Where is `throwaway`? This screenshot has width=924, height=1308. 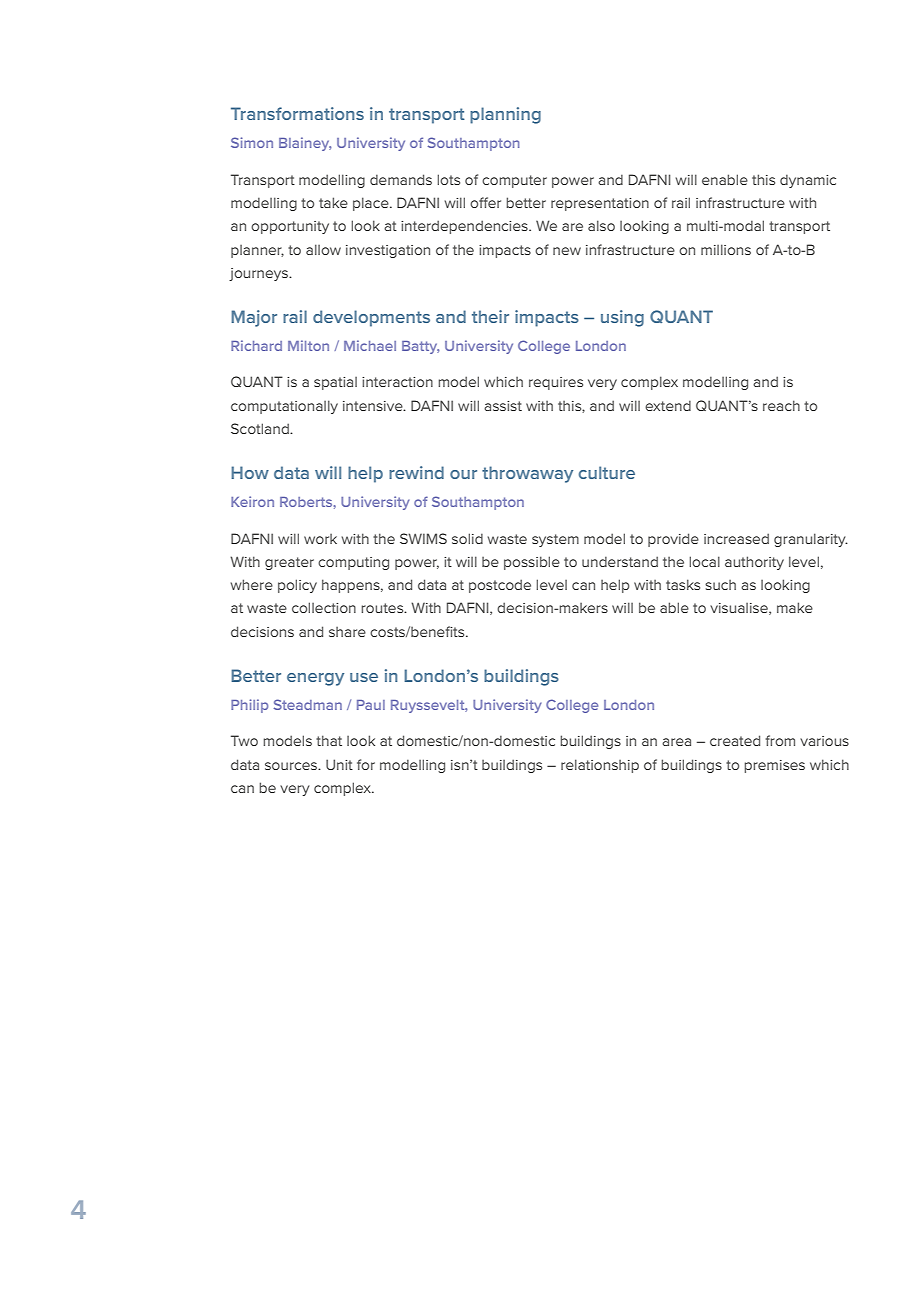 throwaway is located at coordinates (527, 474).
